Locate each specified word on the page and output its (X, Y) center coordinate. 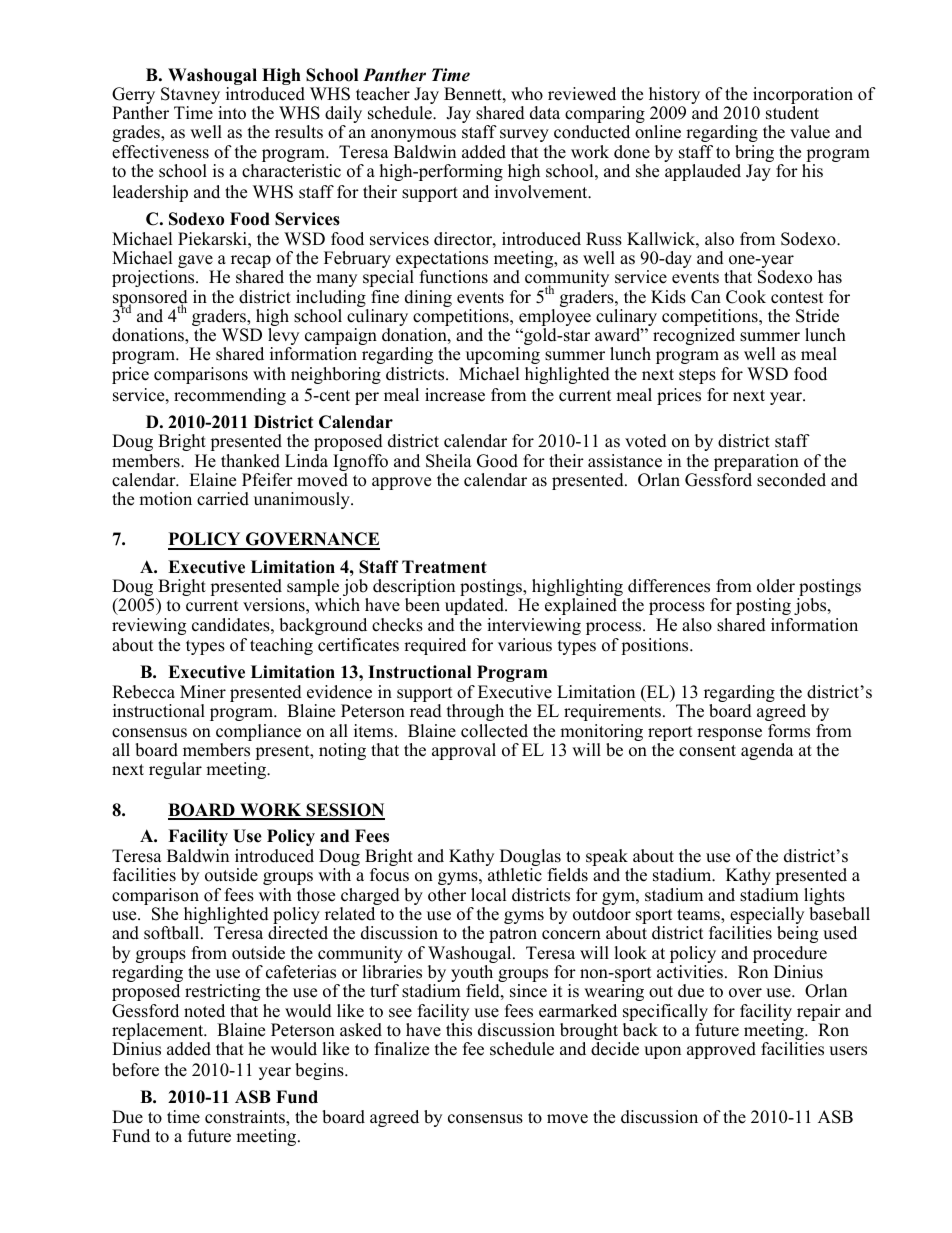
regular (175, 770)
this (459, 1030)
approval (464, 751)
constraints (246, 1118)
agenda (767, 751)
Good (497, 461)
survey (524, 135)
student (792, 113)
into (232, 113)
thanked (250, 461)
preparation (756, 462)
